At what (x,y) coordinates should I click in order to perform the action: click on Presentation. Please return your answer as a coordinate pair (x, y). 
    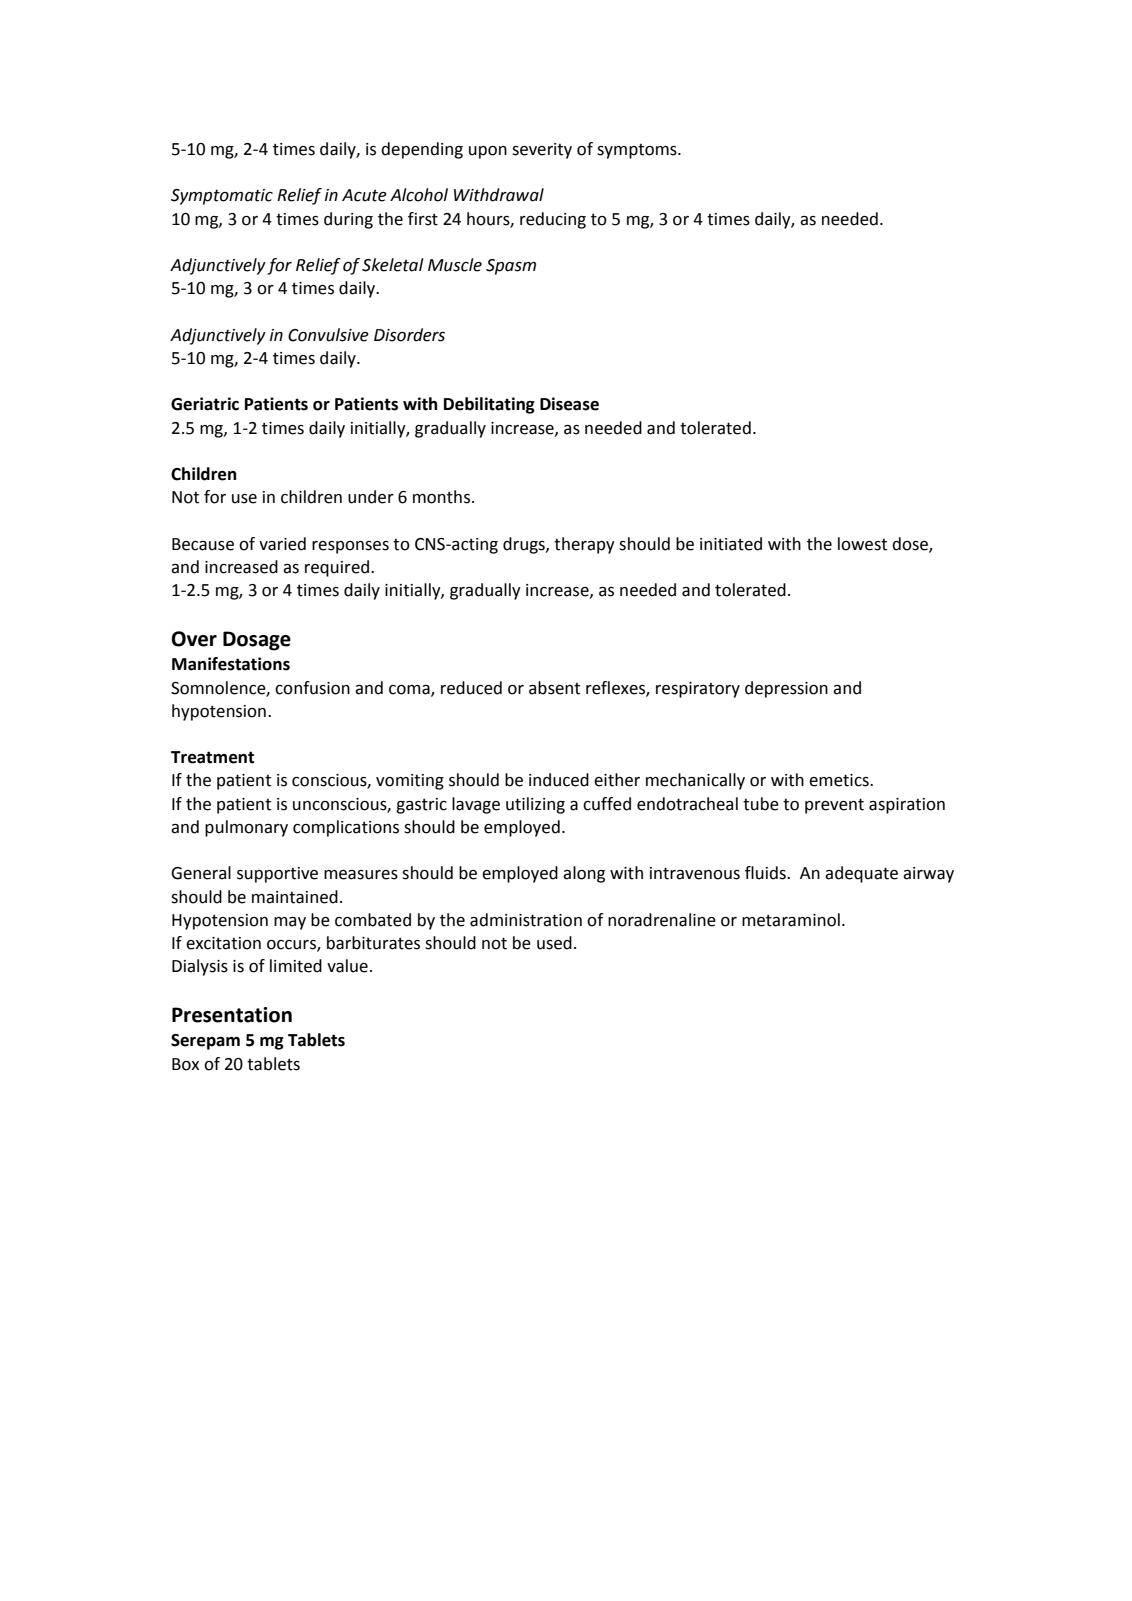
    Looking at the image, I should click on (232, 1015).
